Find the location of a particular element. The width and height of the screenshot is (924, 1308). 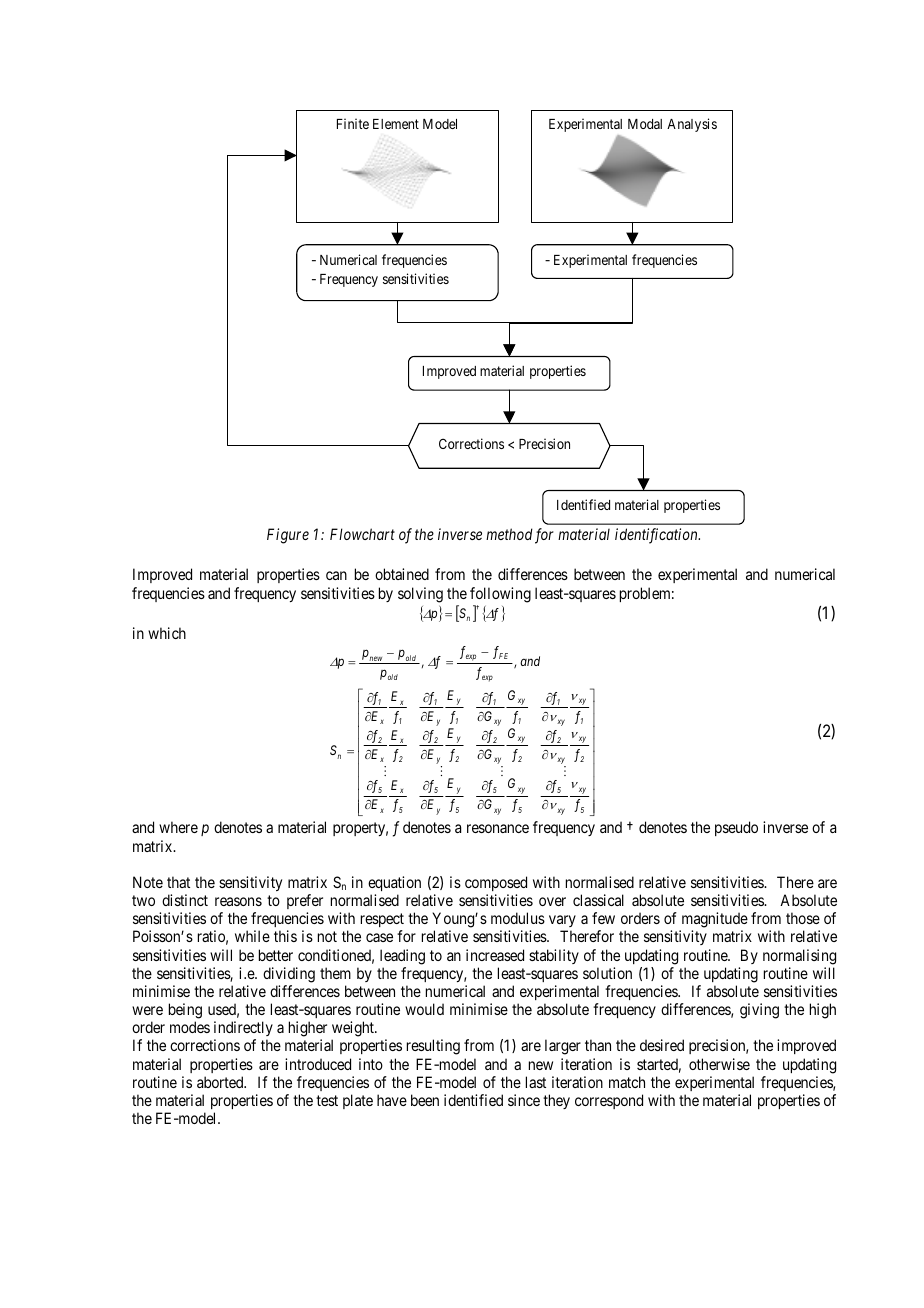

Element is located at coordinates (396, 124).
